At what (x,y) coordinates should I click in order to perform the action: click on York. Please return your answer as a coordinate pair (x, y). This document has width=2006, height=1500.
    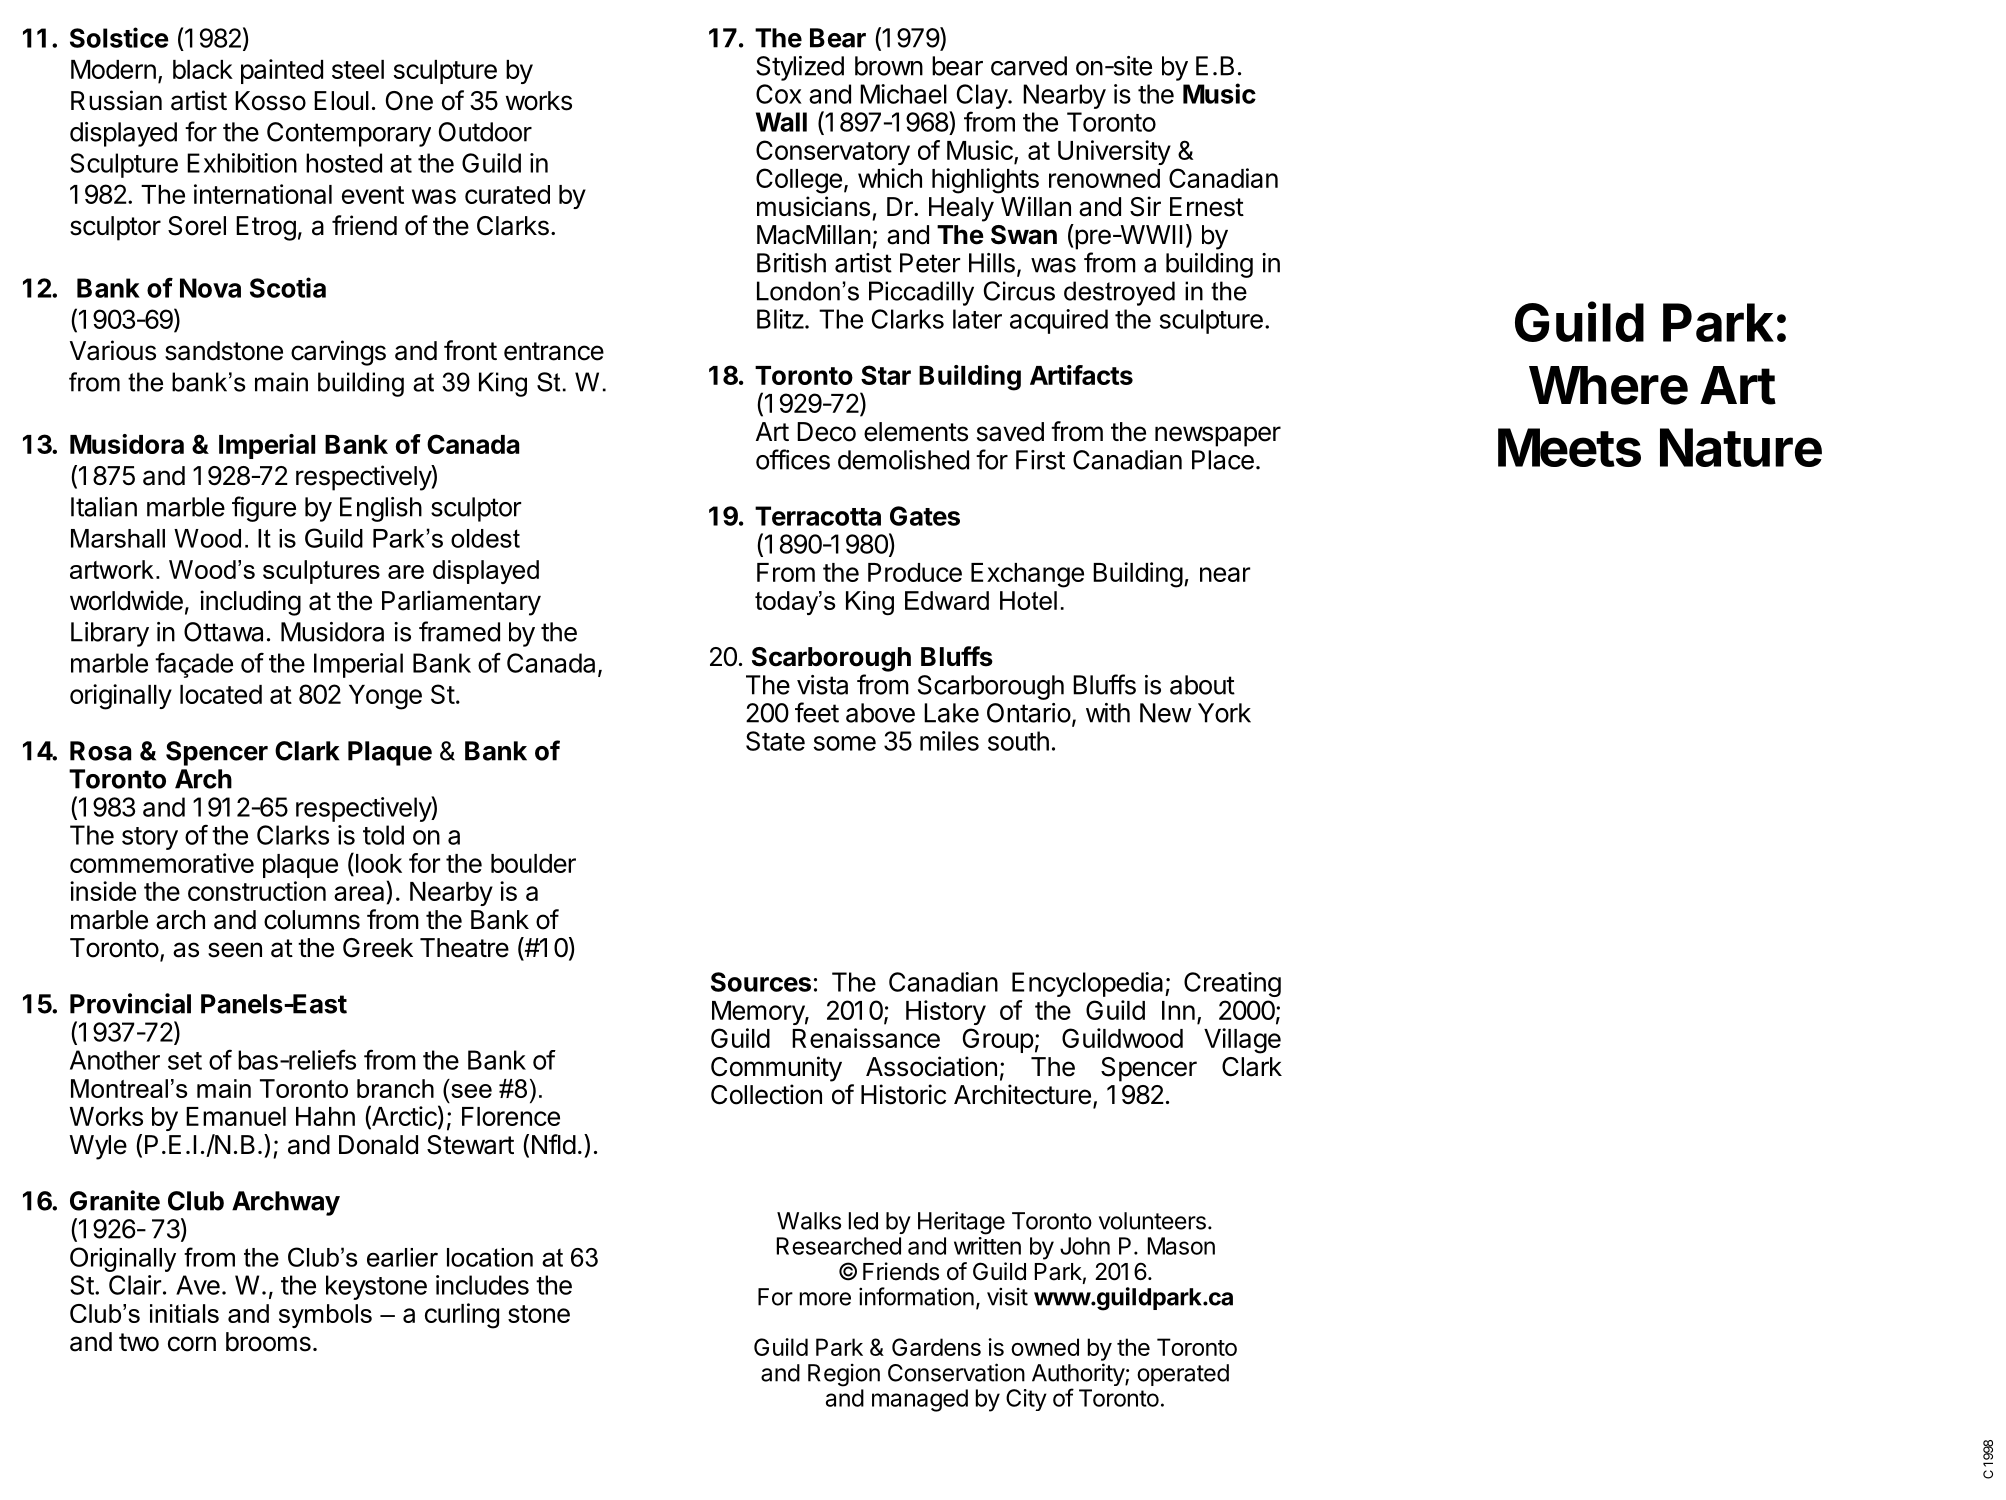
    Looking at the image, I should click on (1224, 713).
